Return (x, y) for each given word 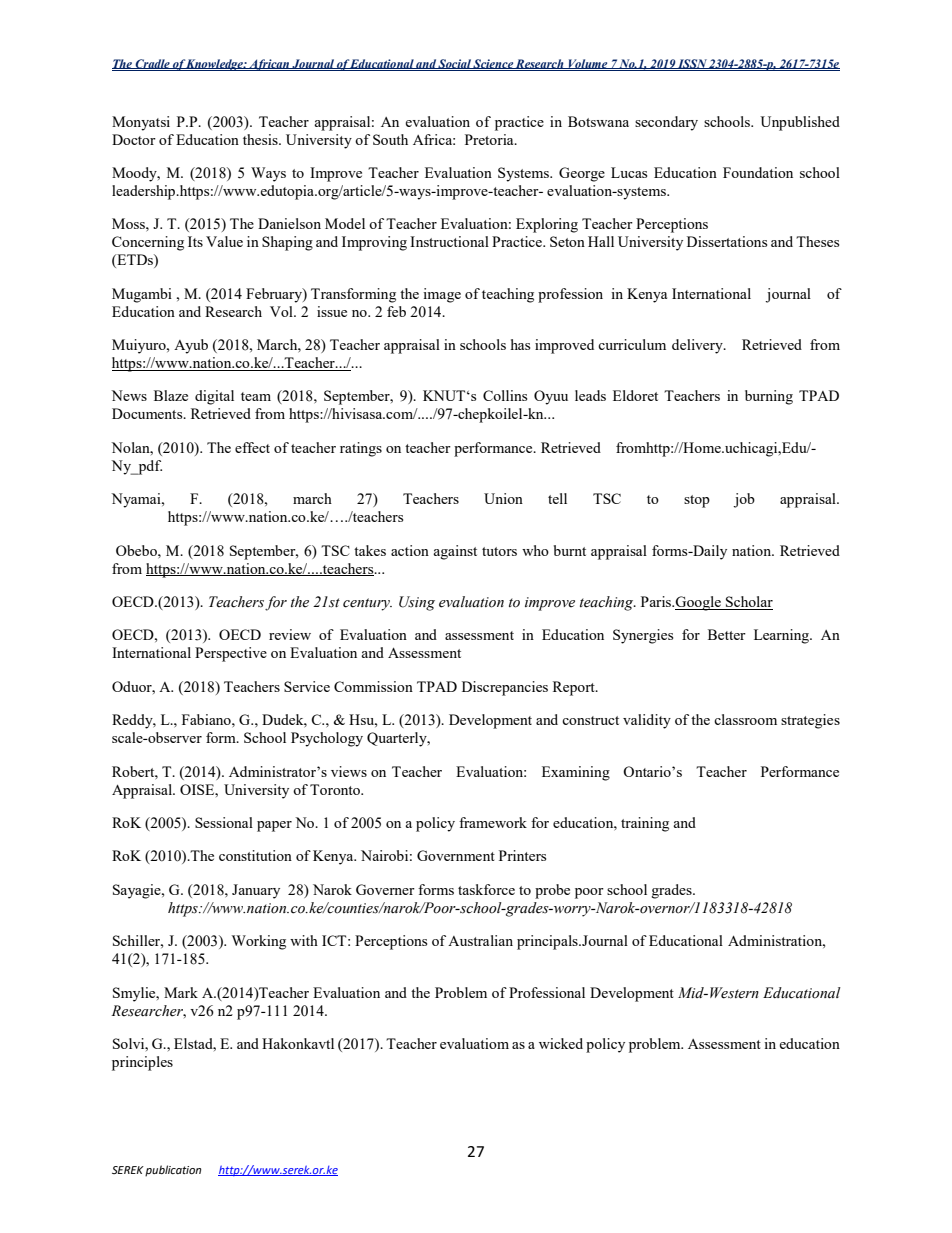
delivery (698, 346)
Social (455, 64)
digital (214, 397)
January (256, 891)
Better (727, 634)
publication (173, 1171)
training (645, 824)
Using (417, 603)
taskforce (486, 889)
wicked (561, 1043)
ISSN (692, 64)
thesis (261, 139)
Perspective (231, 654)
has (520, 344)
